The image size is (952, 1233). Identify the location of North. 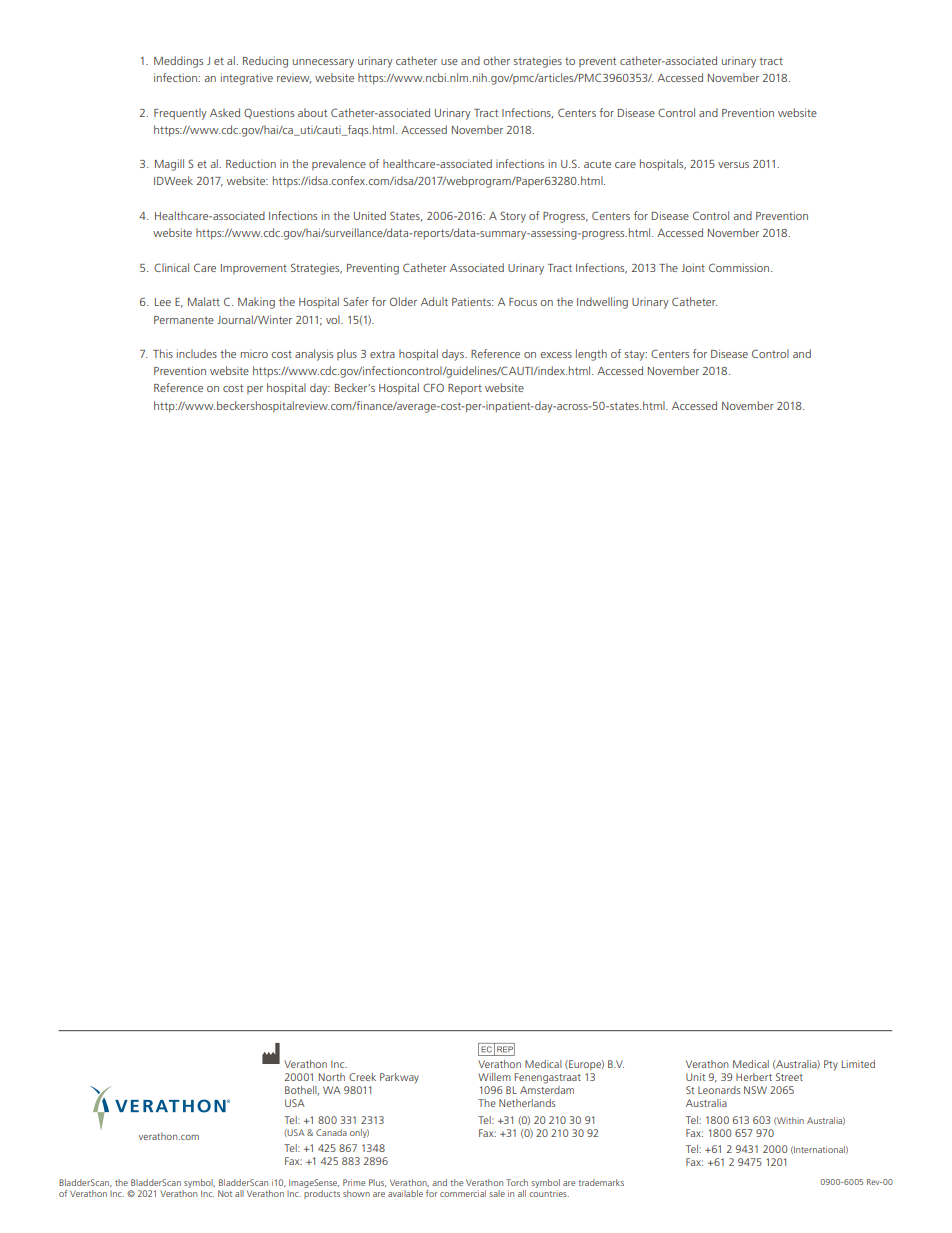
(331, 1077).
